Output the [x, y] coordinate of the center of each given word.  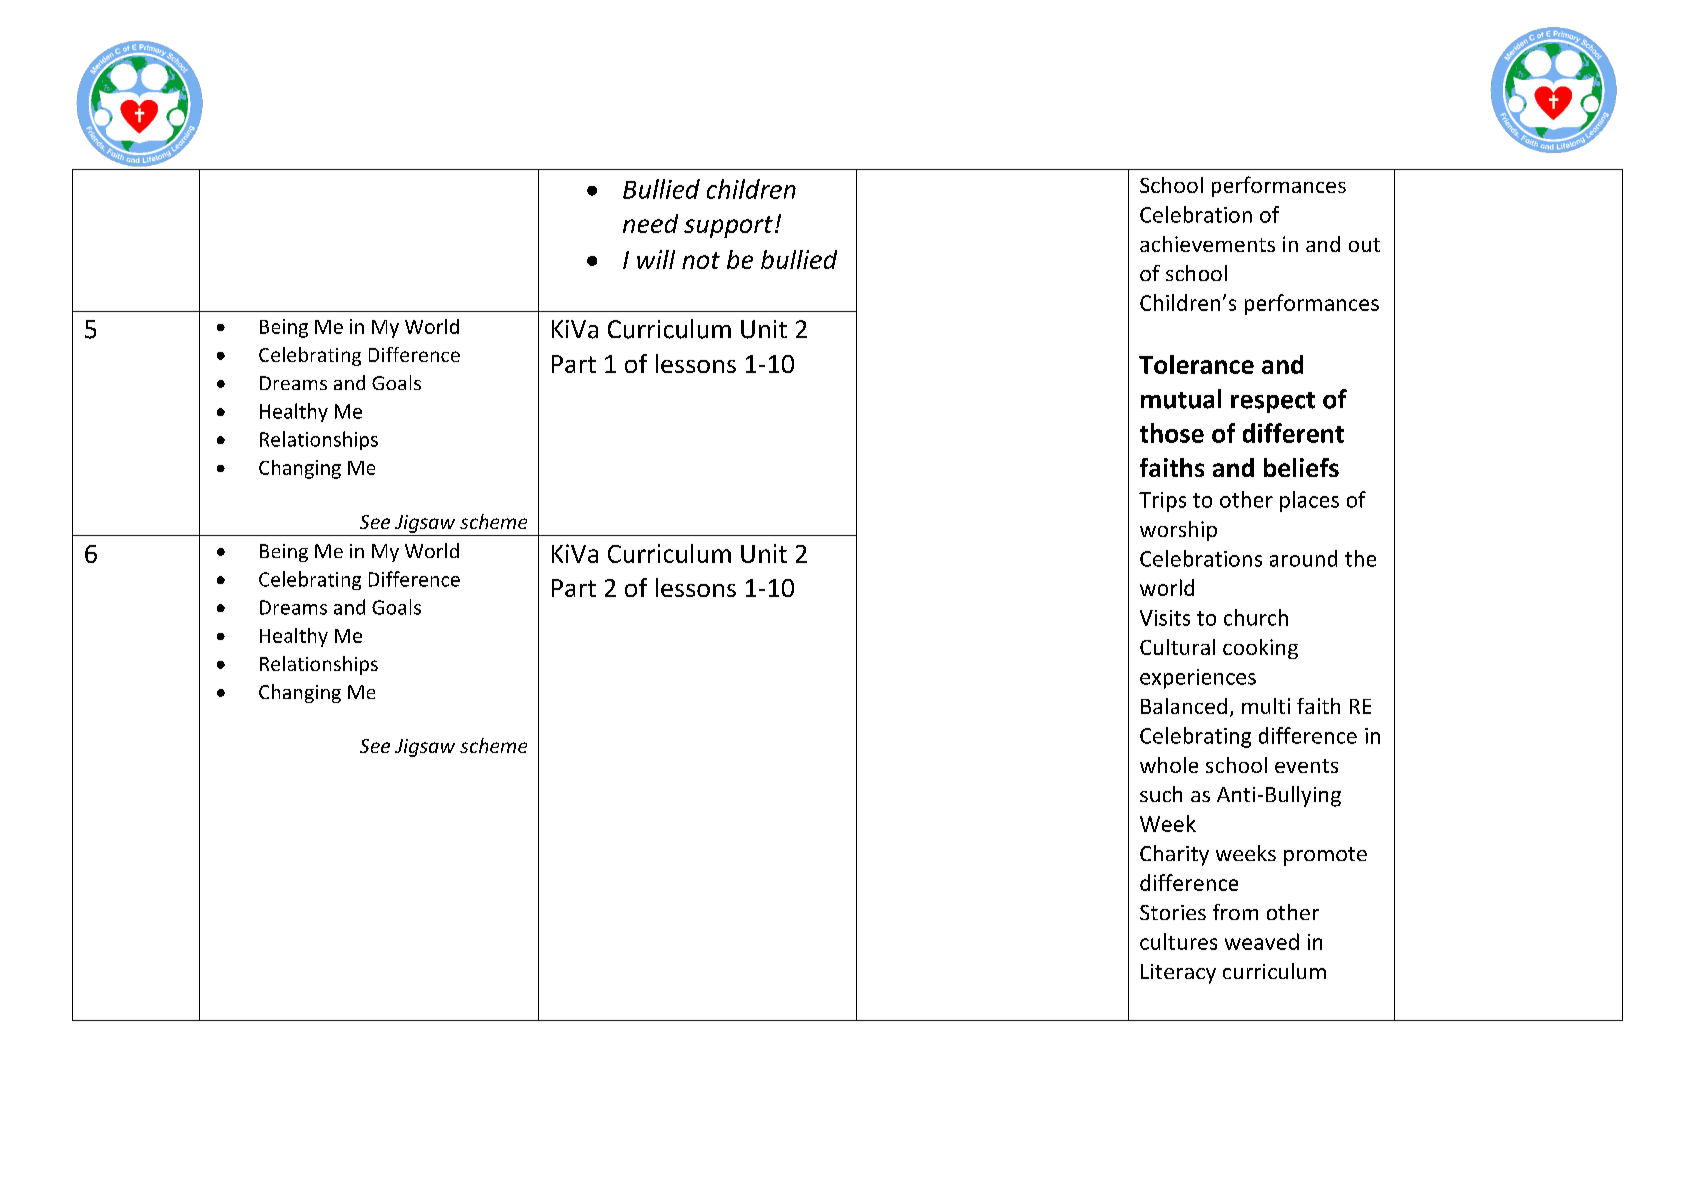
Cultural [1177, 647]
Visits [1165, 618]
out [1364, 245]
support [728, 227]
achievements [1207, 244]
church [1256, 617]
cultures [1178, 941]
